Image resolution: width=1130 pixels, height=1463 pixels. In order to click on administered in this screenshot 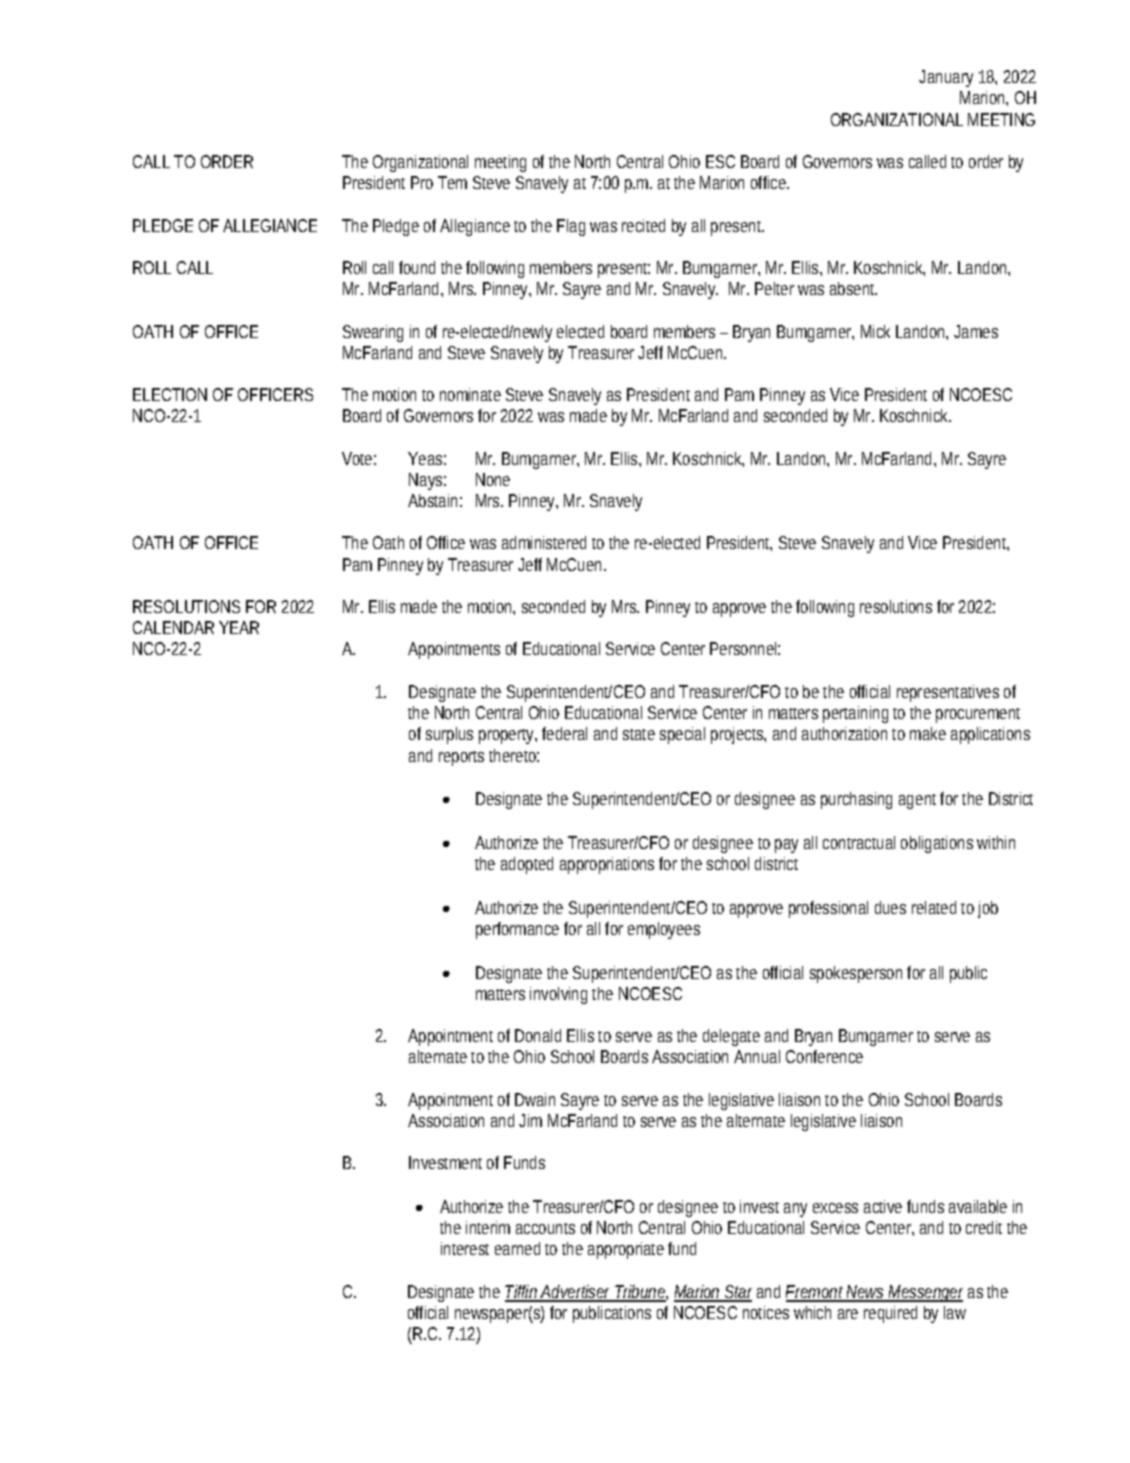, I will do `click(544, 542)`.
